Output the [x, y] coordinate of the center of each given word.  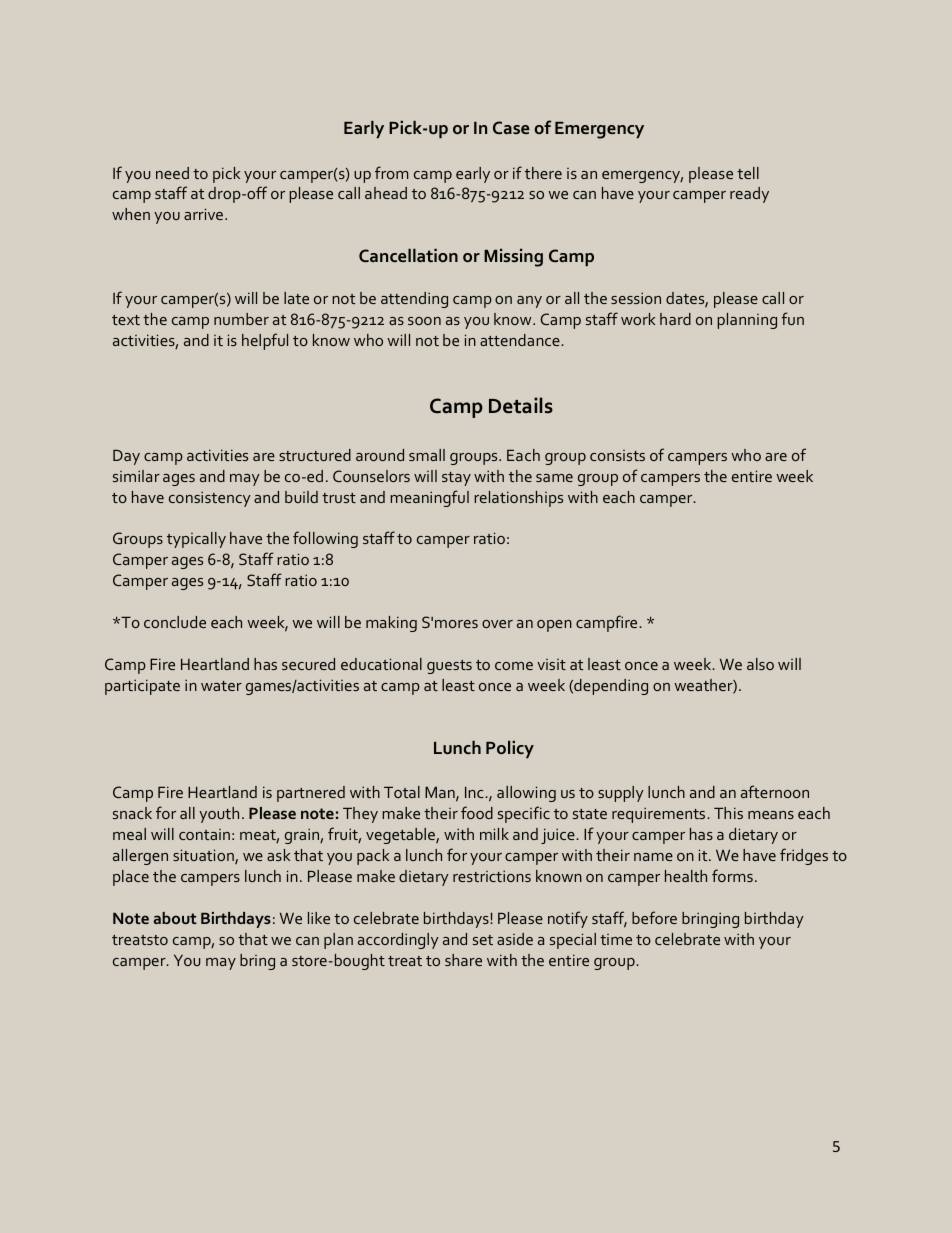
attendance [521, 340]
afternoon [775, 791]
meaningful [429, 498]
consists [617, 455]
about [175, 918]
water [221, 686]
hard [675, 319]
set [483, 940]
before [654, 917]
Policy [510, 750]
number [241, 319]
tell [748, 173]
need [172, 173]
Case [511, 127]
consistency [210, 499]
